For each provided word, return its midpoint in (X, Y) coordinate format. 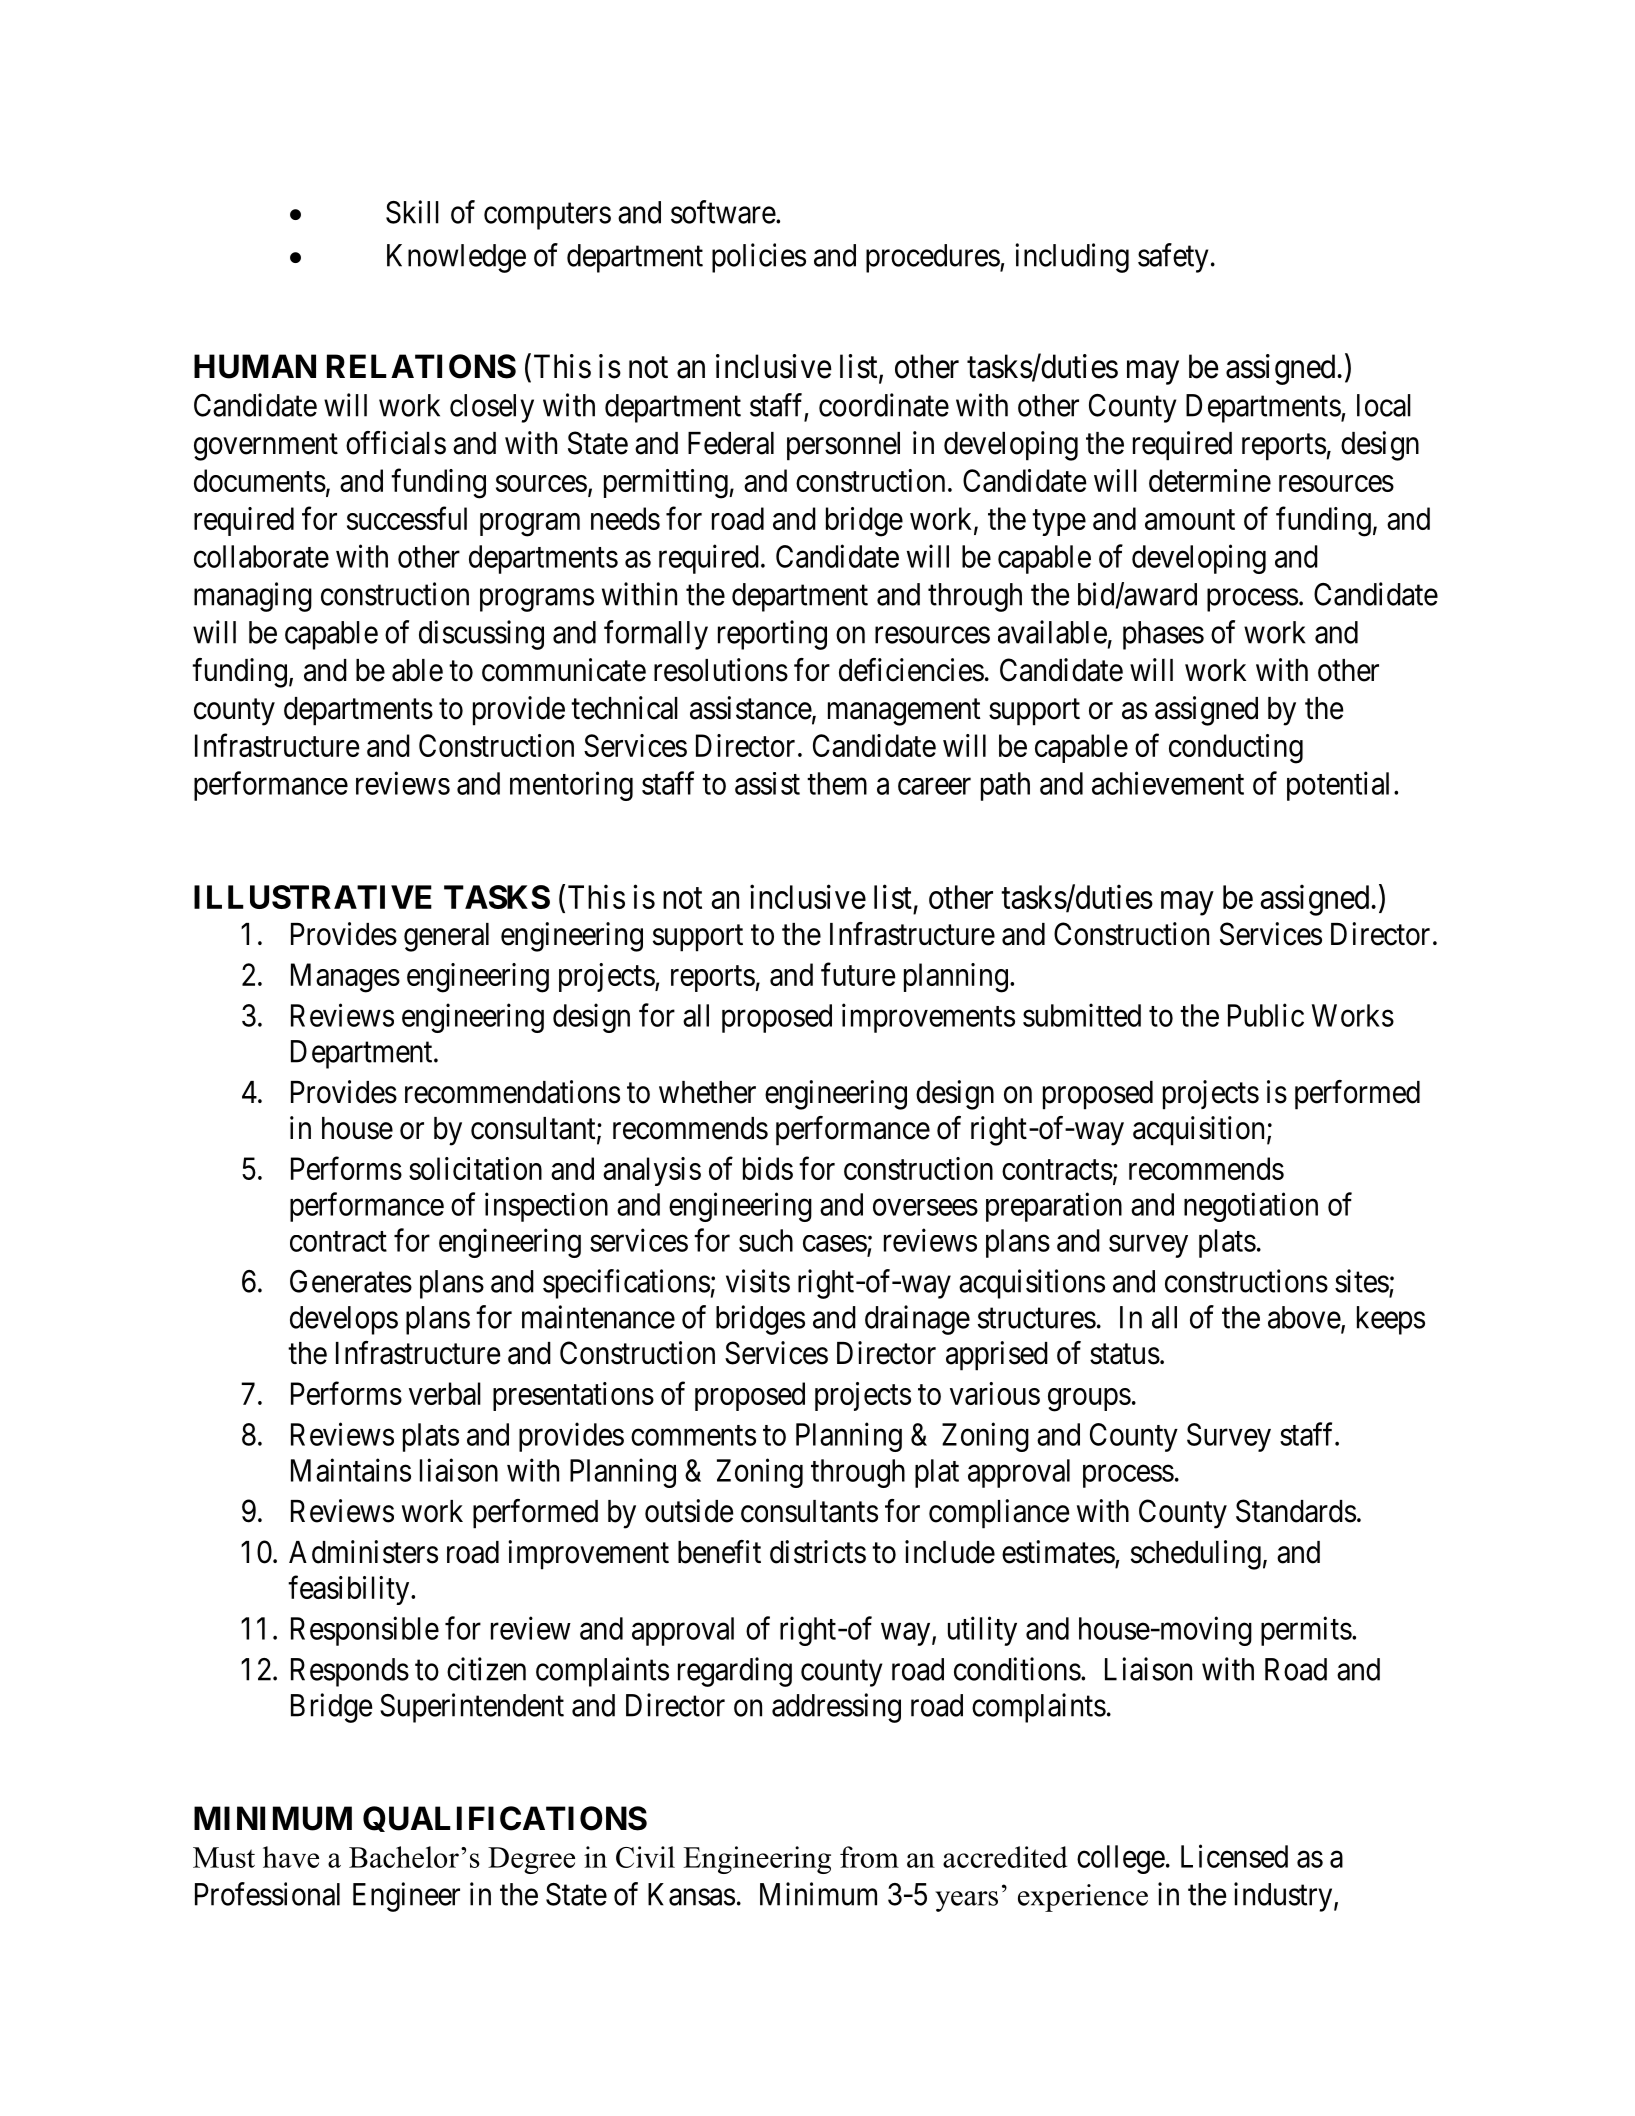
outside (689, 1511)
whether (707, 1092)
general (446, 937)
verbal (445, 1393)
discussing (481, 635)
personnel (843, 446)
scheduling (1196, 1555)
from (869, 1857)
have (291, 1857)
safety (1173, 258)
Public (1266, 1015)
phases (1163, 635)
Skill (412, 212)
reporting (772, 635)
